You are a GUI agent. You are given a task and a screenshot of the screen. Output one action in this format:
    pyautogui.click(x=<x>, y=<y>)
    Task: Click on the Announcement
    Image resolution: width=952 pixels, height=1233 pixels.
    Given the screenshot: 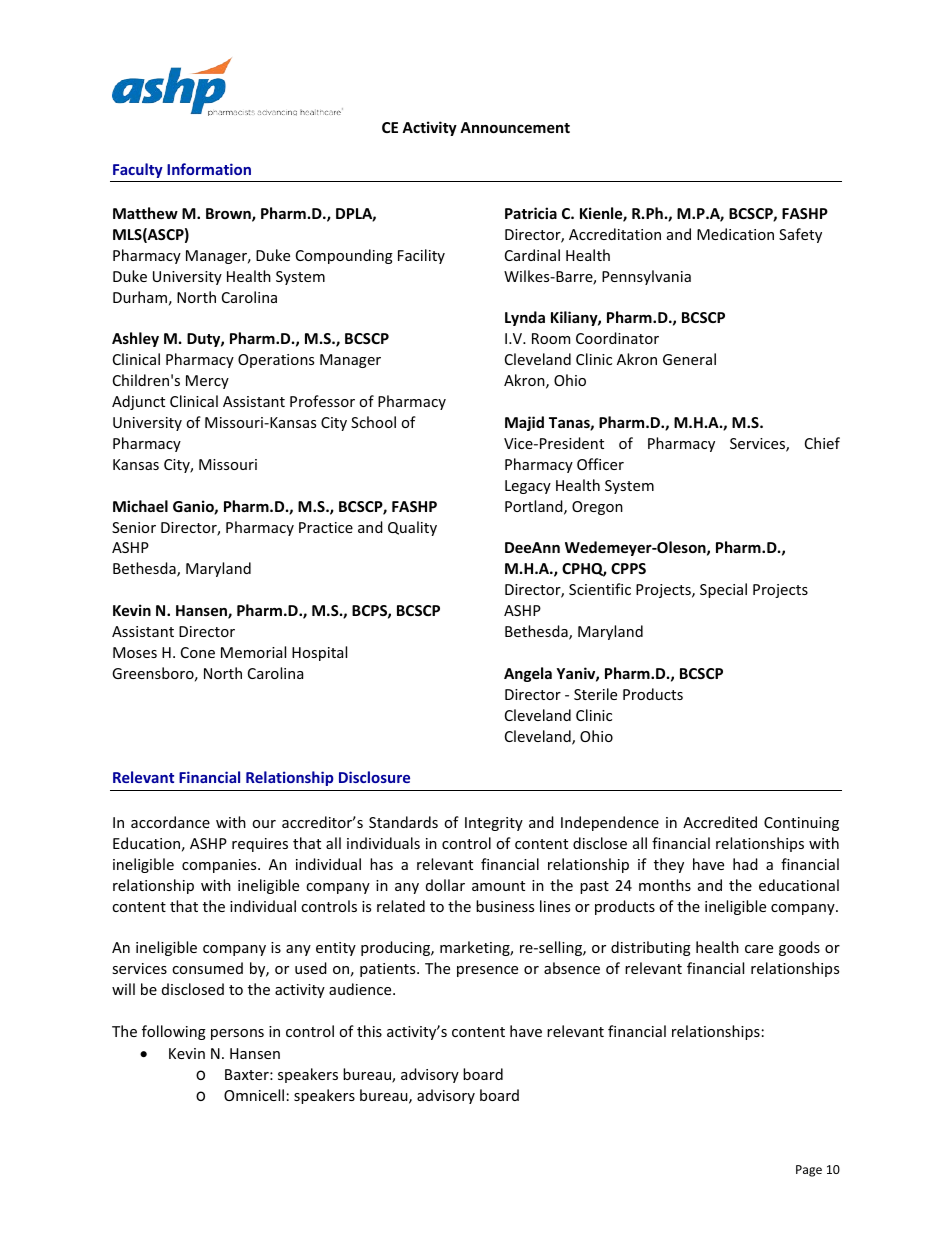 What is the action you would take?
    pyautogui.click(x=515, y=127)
